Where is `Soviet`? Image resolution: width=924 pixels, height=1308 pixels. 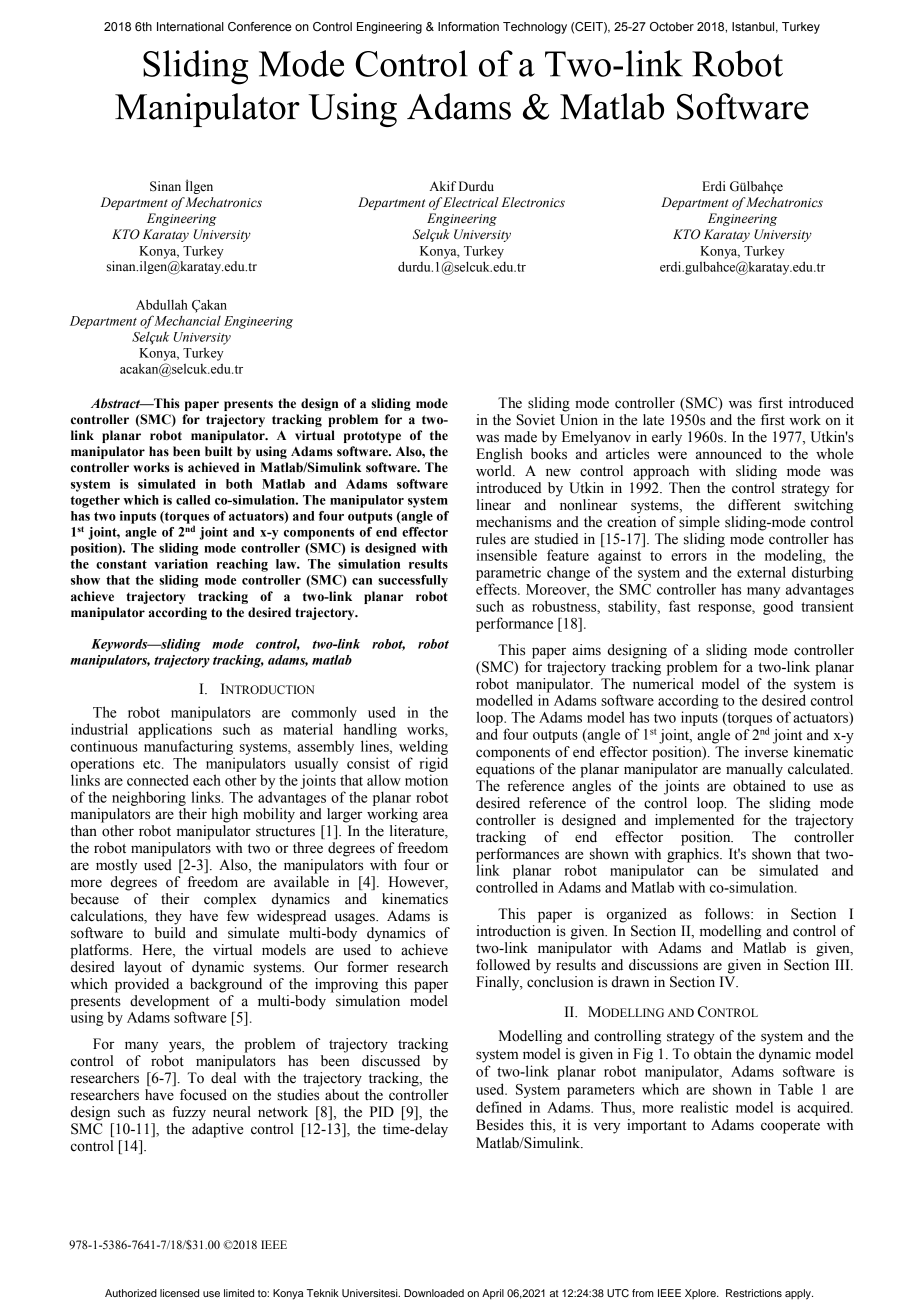
Soviet is located at coordinates (536, 420).
